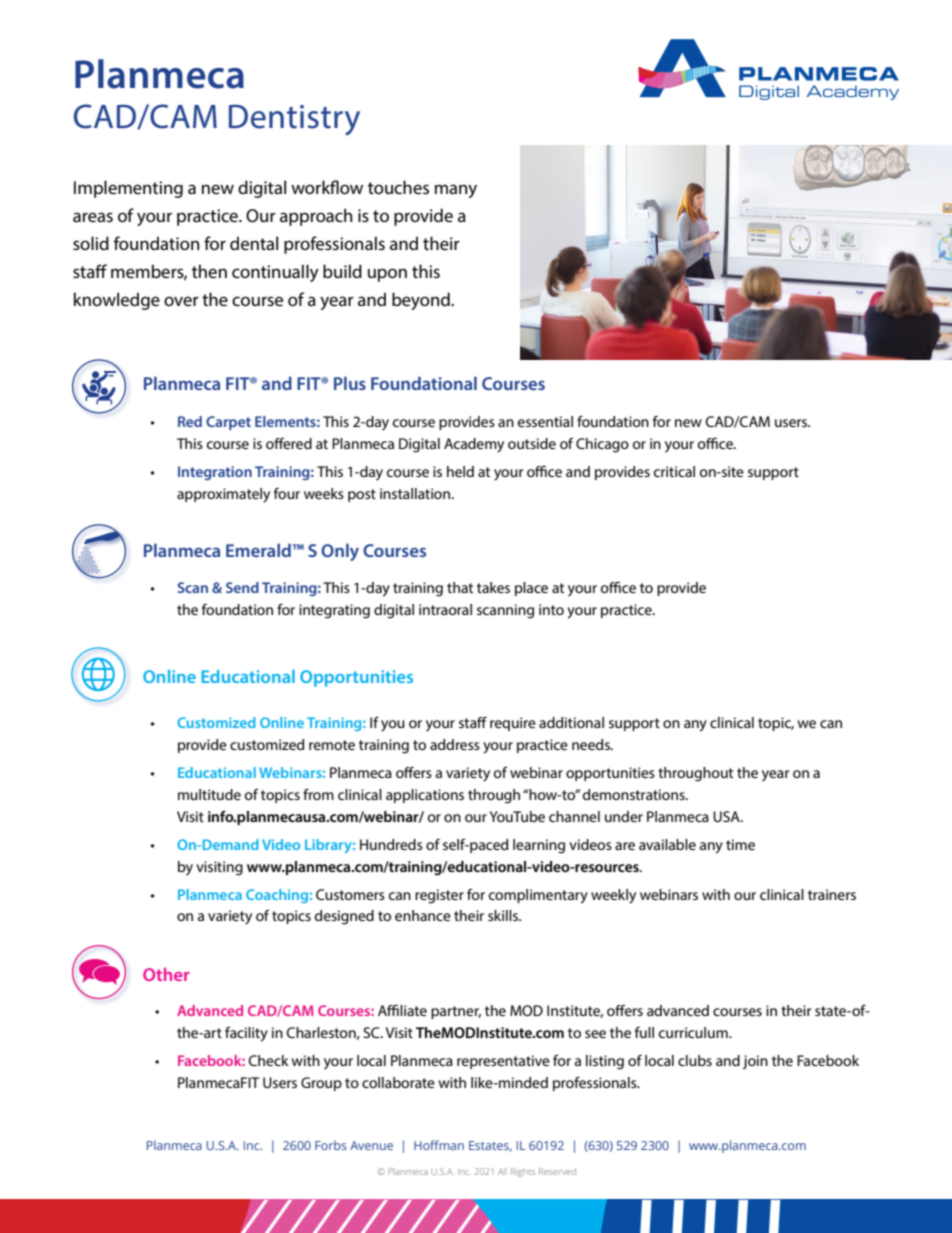 The image size is (952, 1233). What do you see at coordinates (215, 473) in the screenshot?
I see `Integration` at bounding box center [215, 473].
